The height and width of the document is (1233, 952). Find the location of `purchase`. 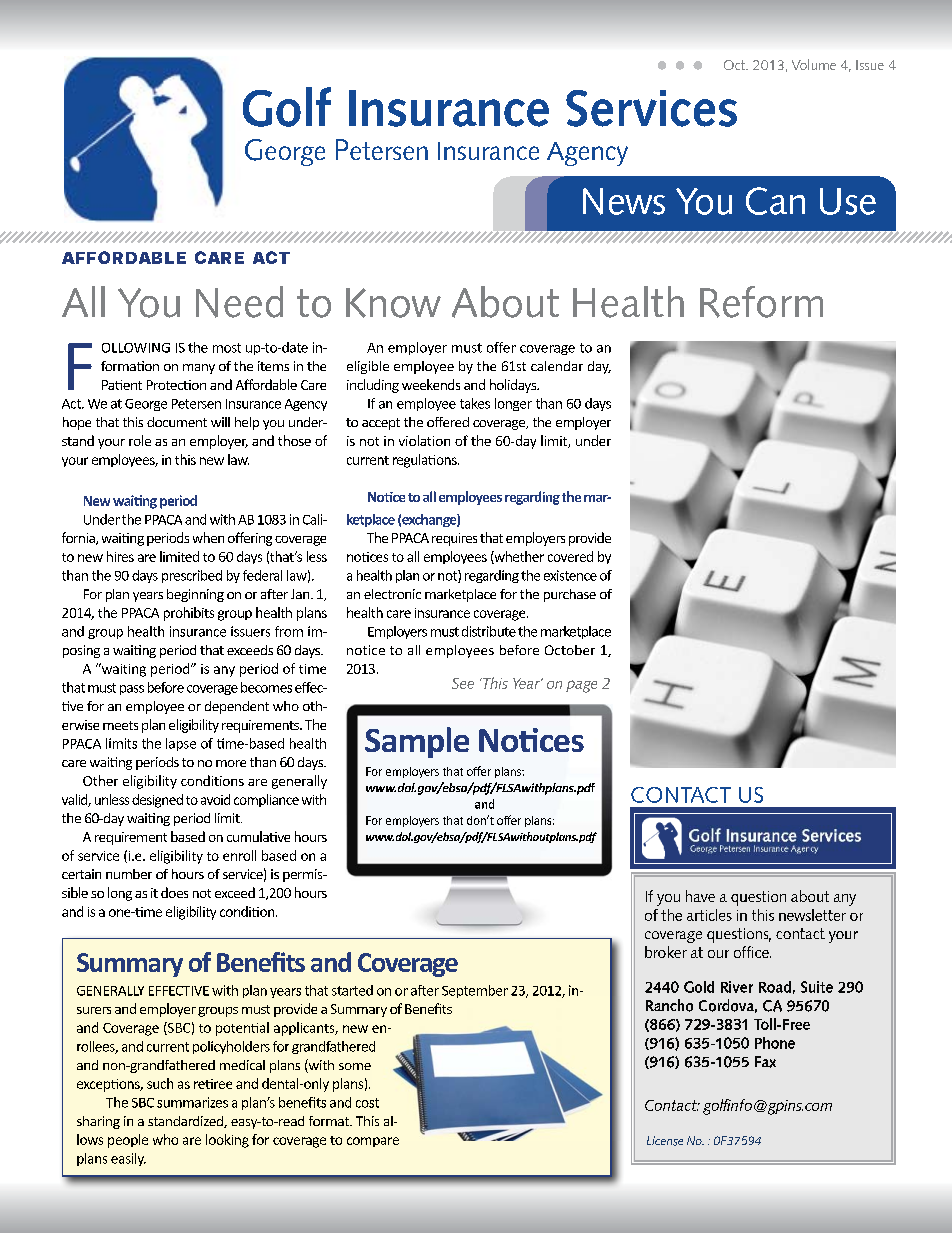

purchase is located at coordinates (570, 595).
